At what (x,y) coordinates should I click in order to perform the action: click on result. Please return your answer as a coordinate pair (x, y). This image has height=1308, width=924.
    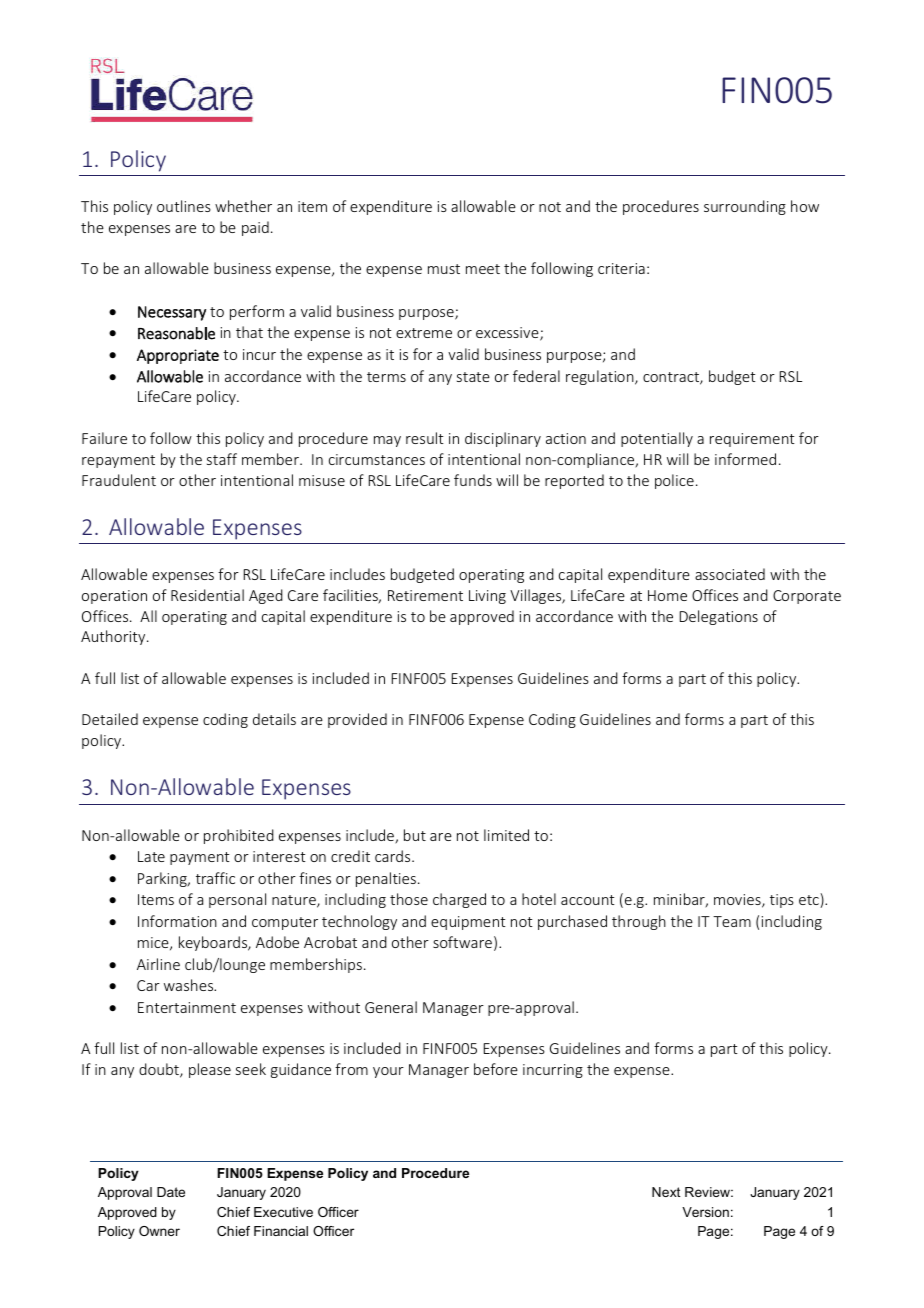
    Looking at the image, I should click on (425, 438).
